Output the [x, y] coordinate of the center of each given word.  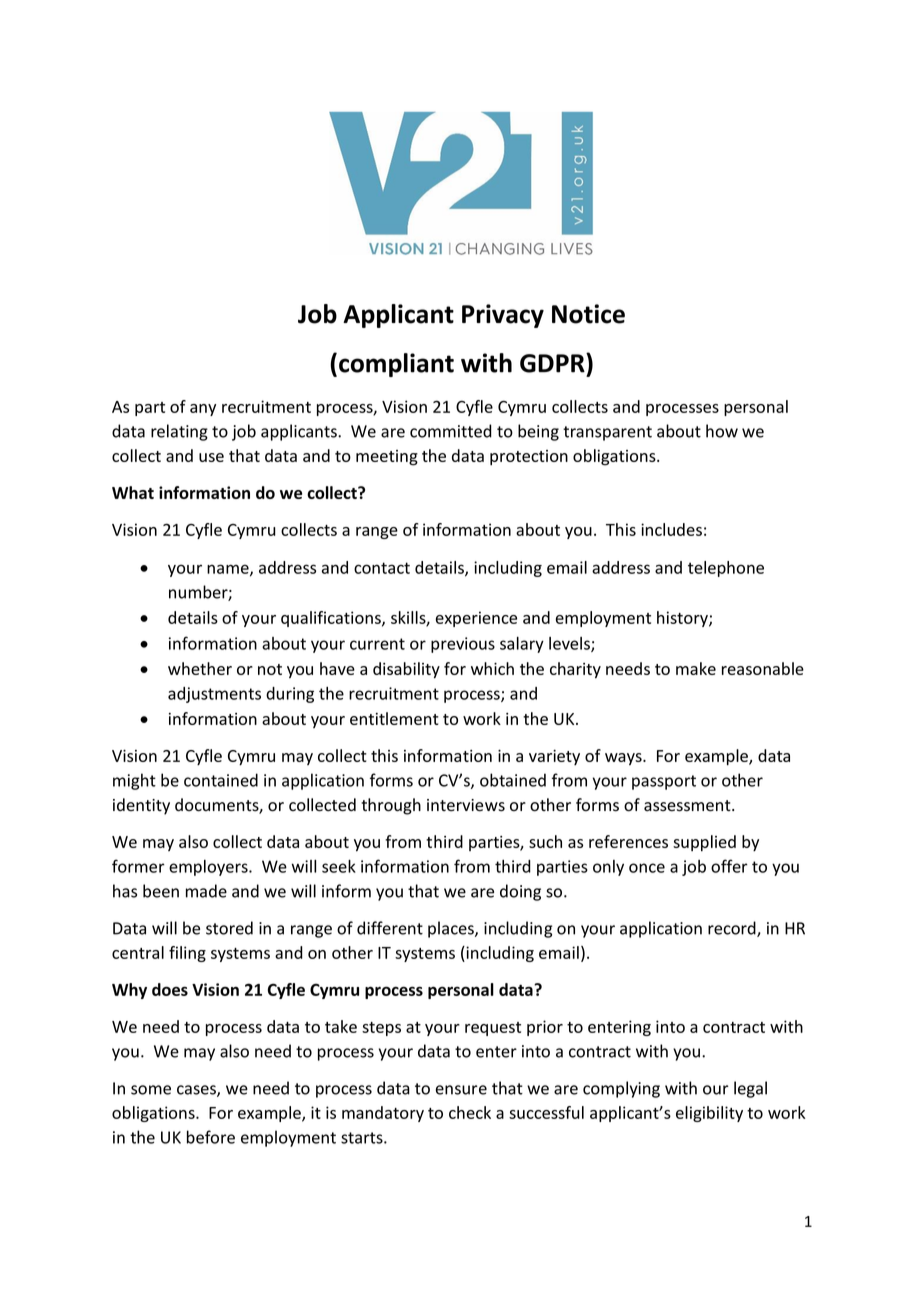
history [683, 619]
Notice [588, 314]
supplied [704, 843]
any [203, 410]
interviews [466, 805]
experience [476, 619]
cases [197, 1091]
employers [209, 868]
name [229, 570]
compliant [396, 365]
